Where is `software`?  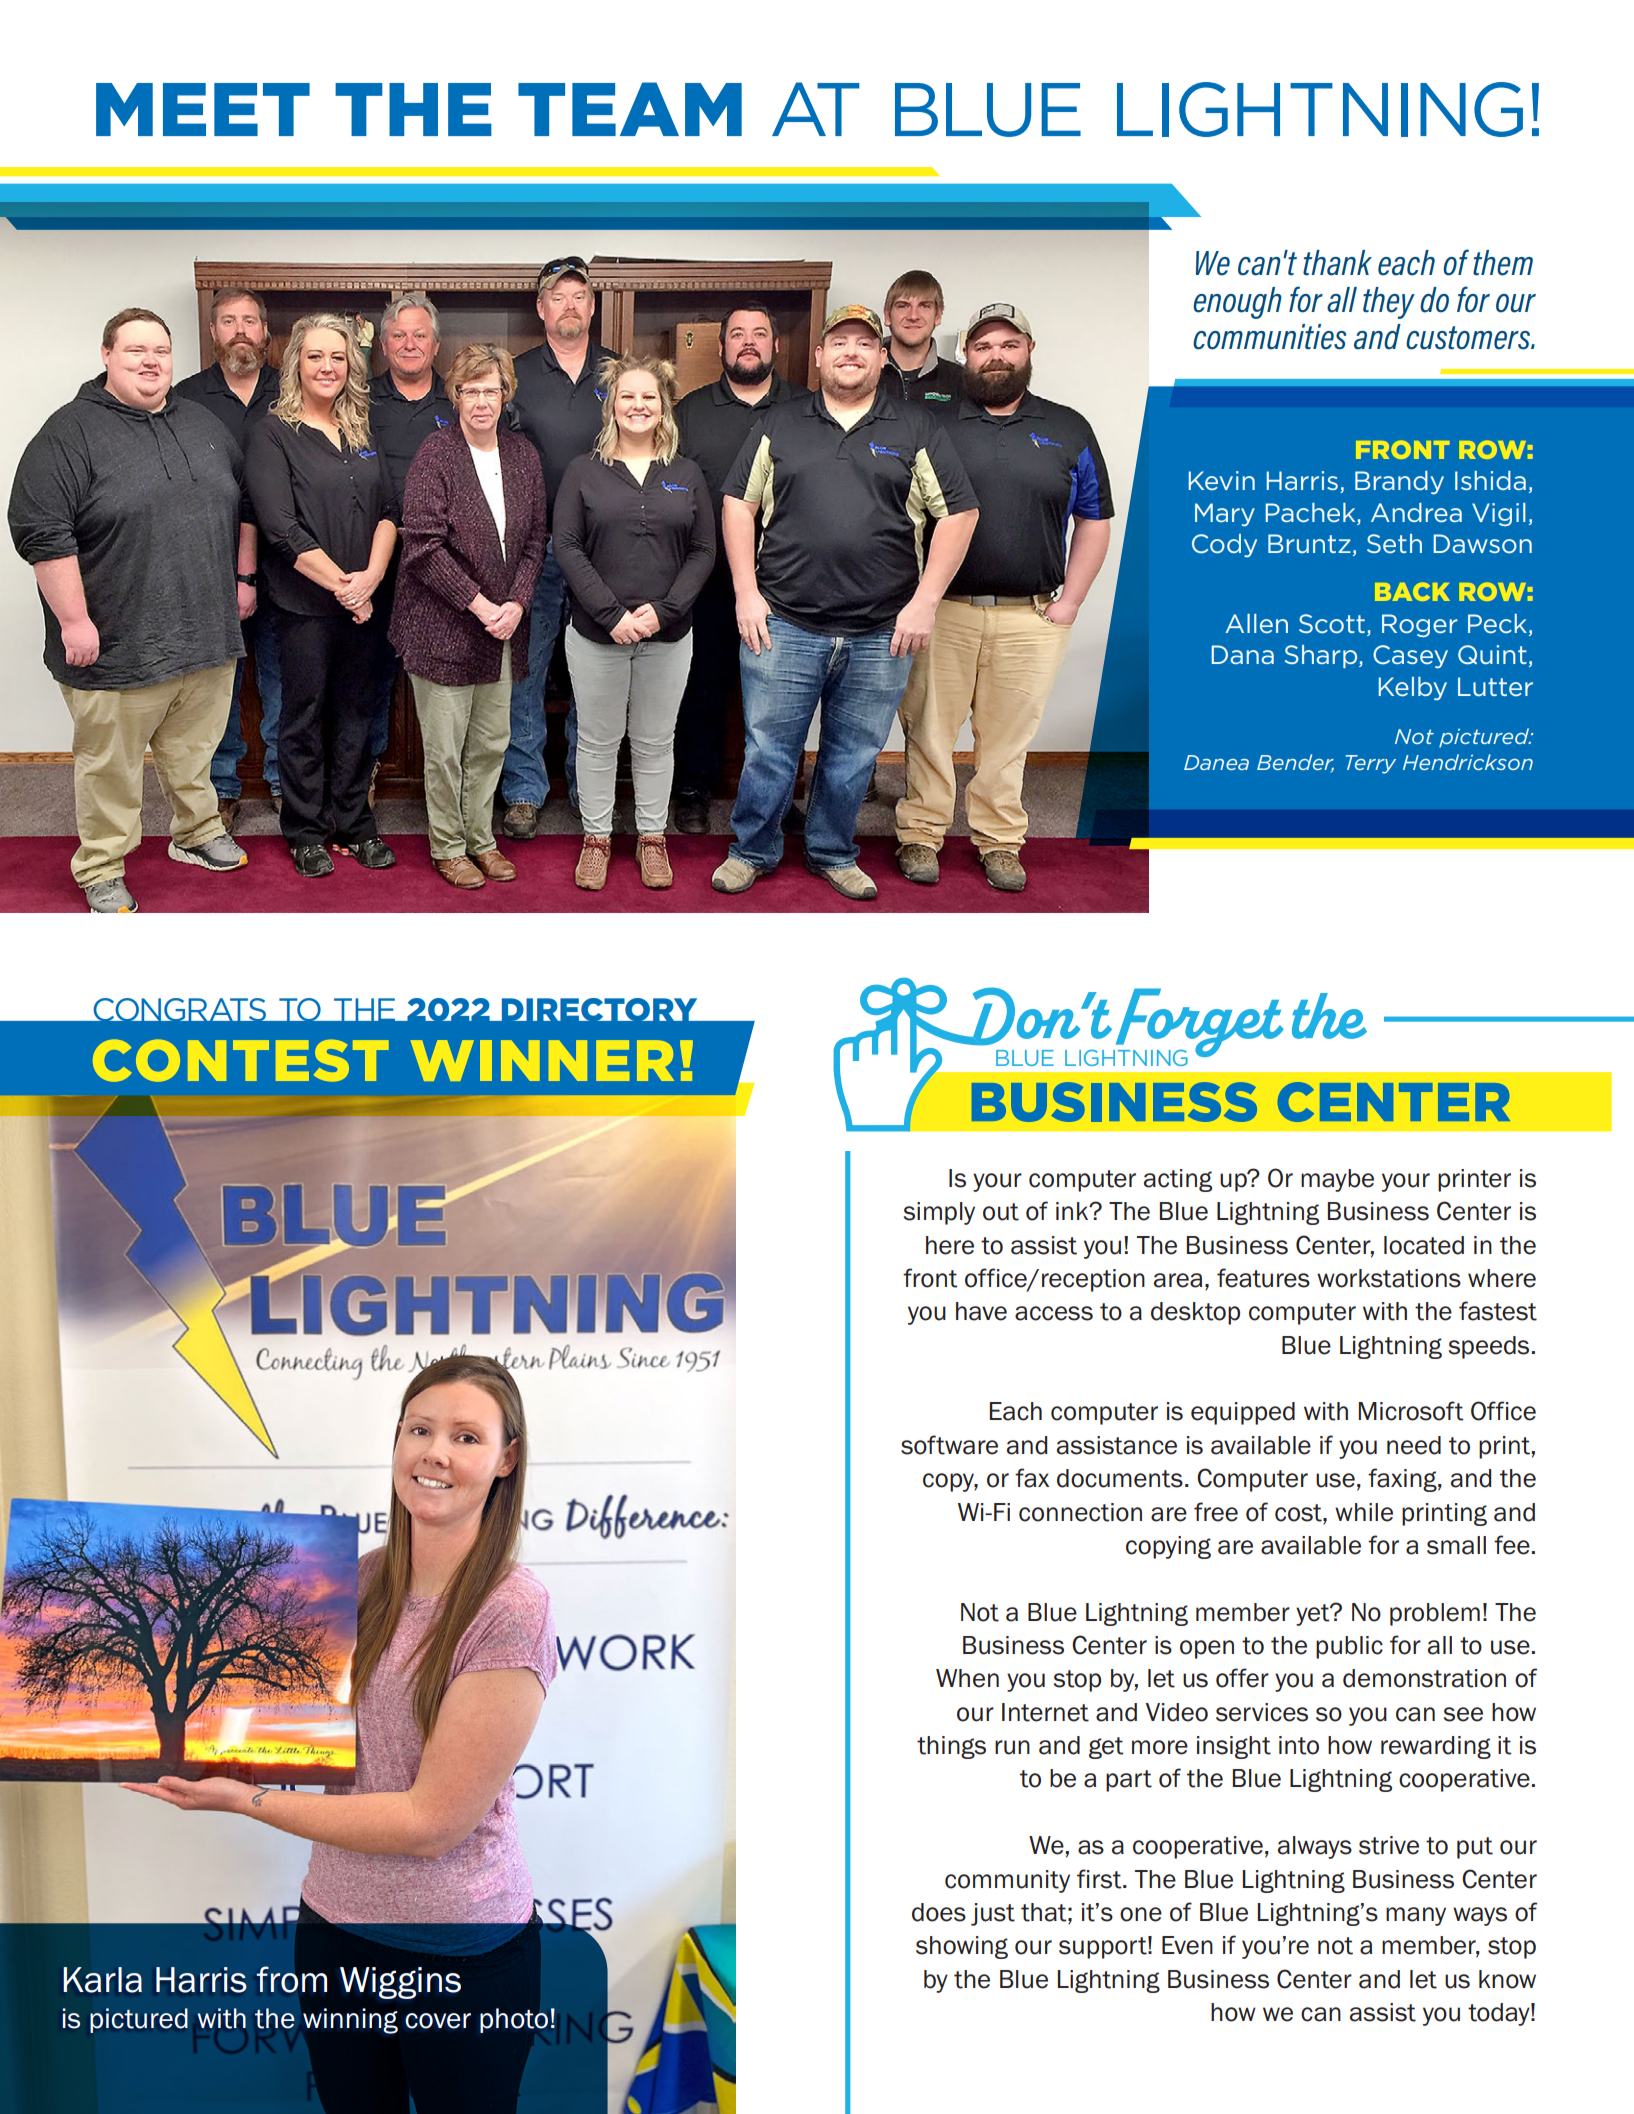 software is located at coordinates (949, 1445).
